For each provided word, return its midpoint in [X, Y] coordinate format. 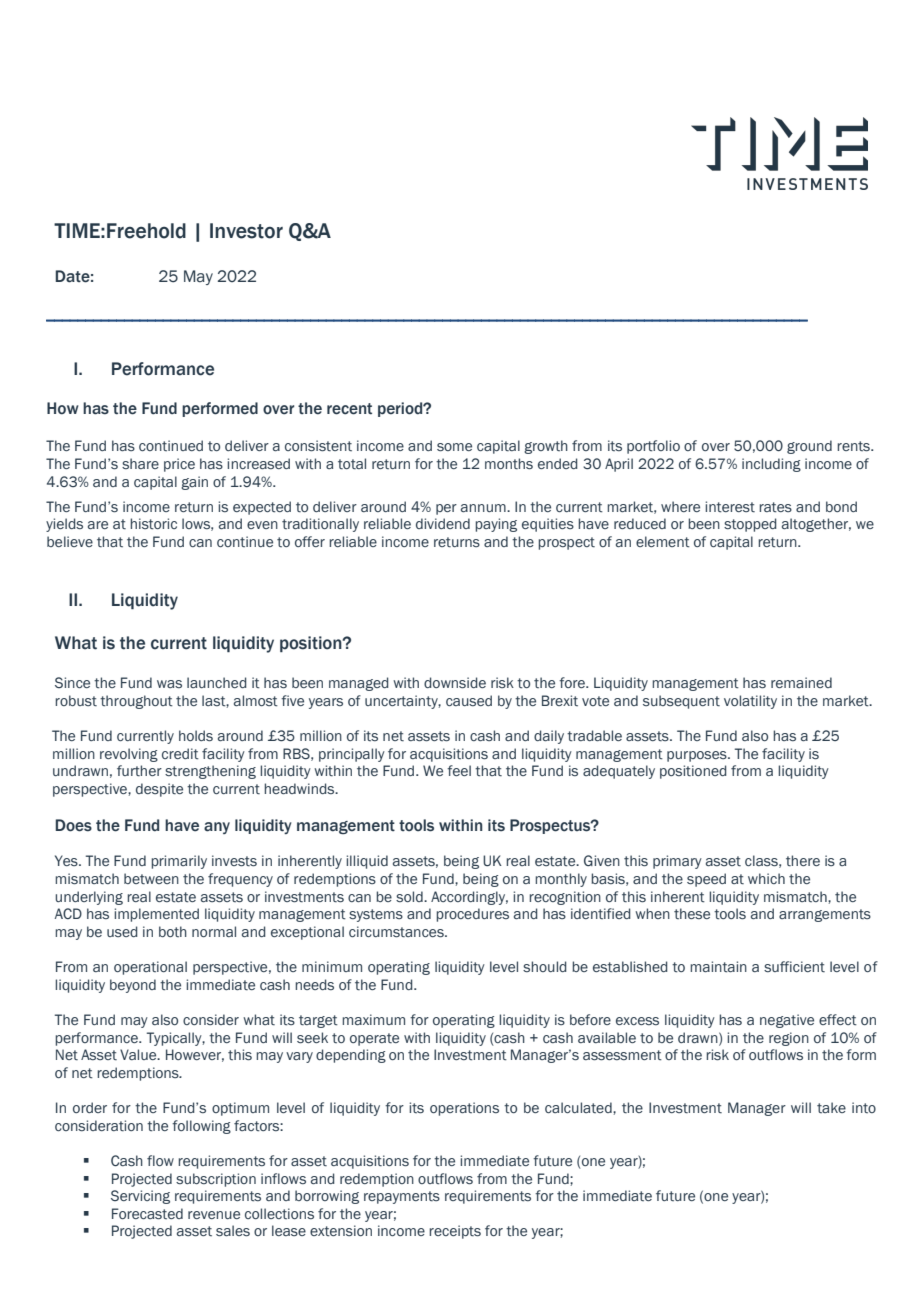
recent [349, 409]
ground [809, 447]
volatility [750, 702]
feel [459, 770]
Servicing [140, 1197]
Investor [246, 231]
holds [196, 736]
